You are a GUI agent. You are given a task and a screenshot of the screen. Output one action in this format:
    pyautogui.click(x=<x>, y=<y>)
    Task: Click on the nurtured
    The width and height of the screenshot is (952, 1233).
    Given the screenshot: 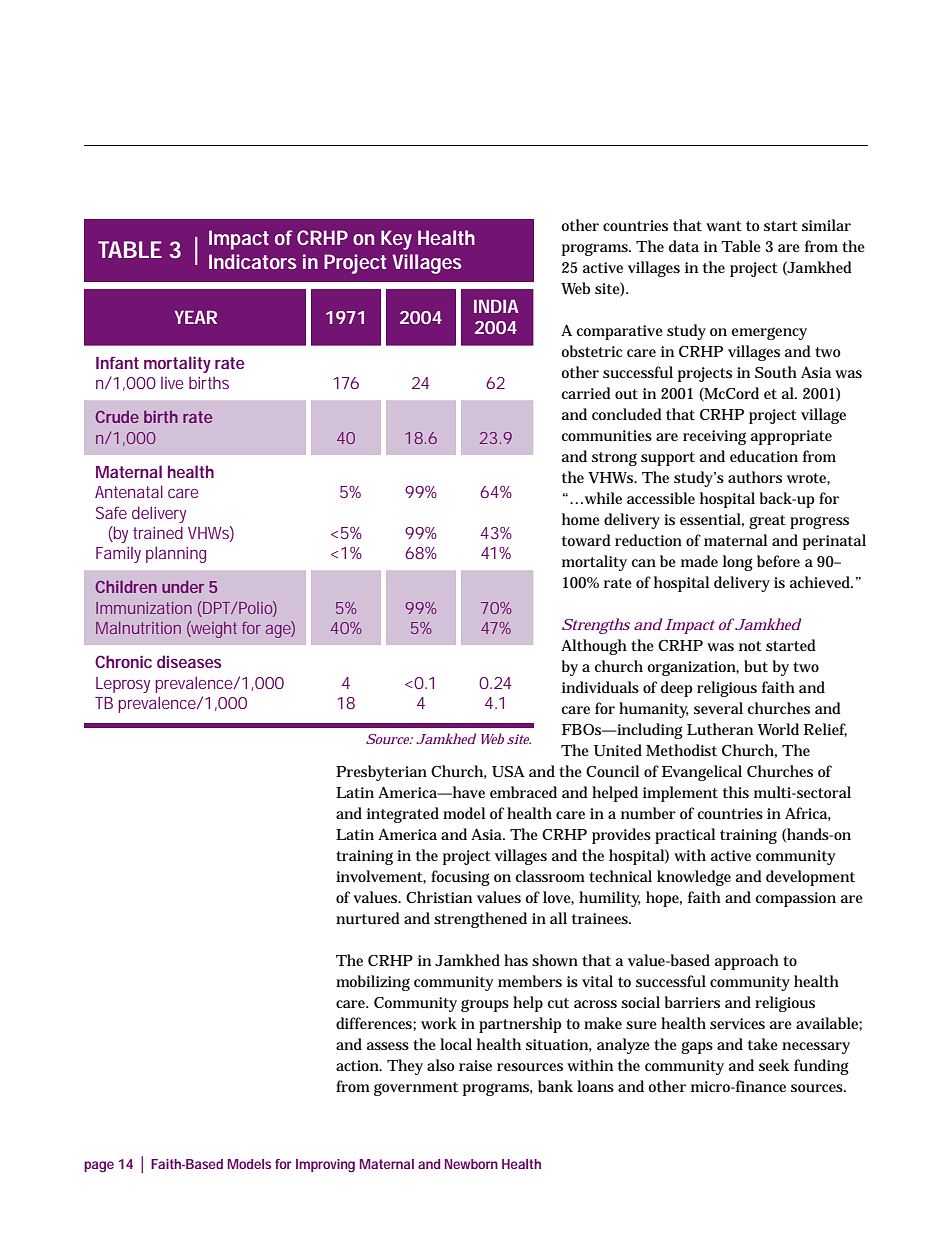 What is the action you would take?
    pyautogui.click(x=368, y=918)
